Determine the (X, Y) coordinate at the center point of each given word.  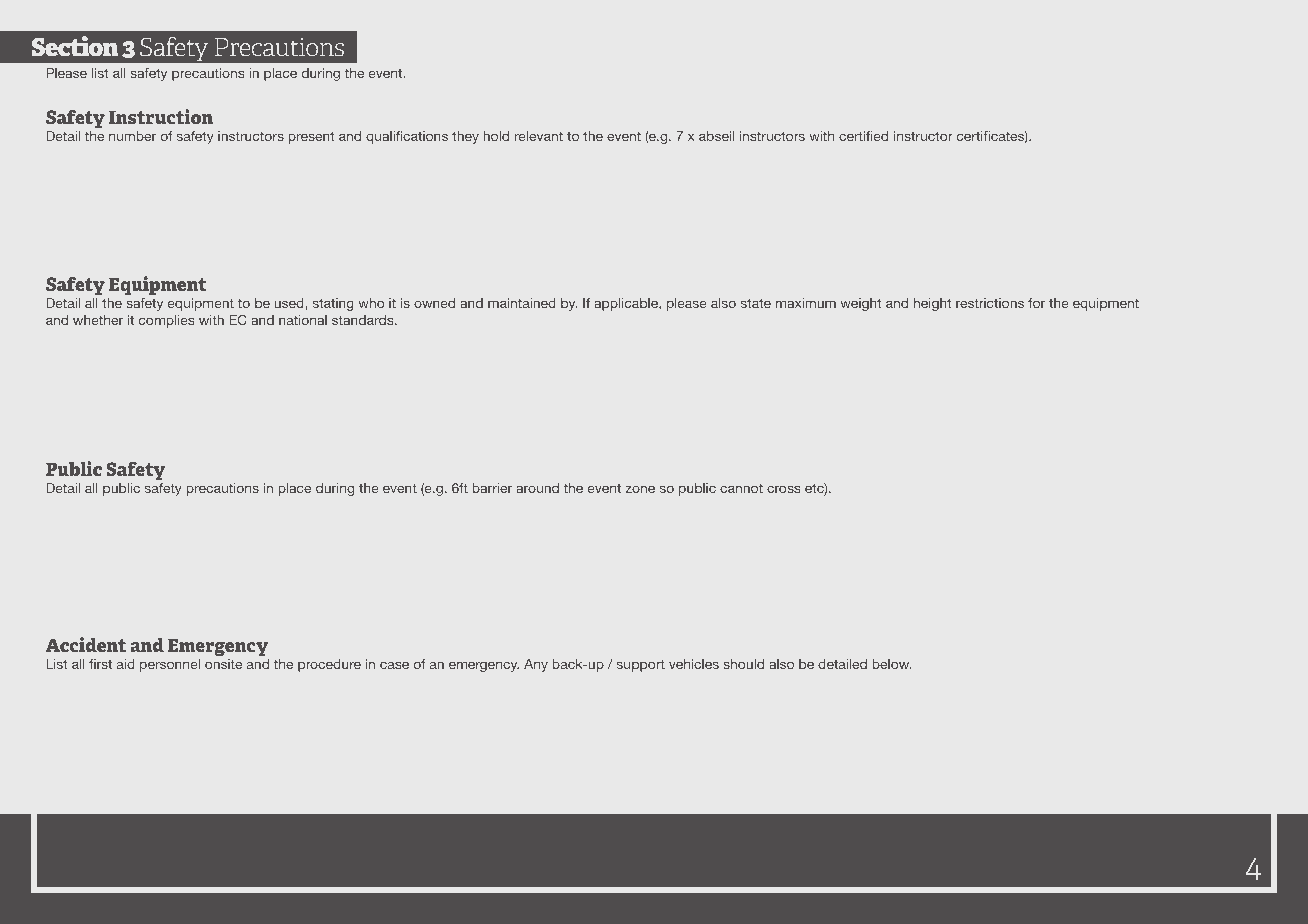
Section (75, 46)
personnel (170, 665)
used (290, 304)
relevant (539, 136)
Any (536, 665)
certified (863, 136)
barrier (492, 488)
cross (784, 489)
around (537, 488)
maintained (522, 303)
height (933, 304)
